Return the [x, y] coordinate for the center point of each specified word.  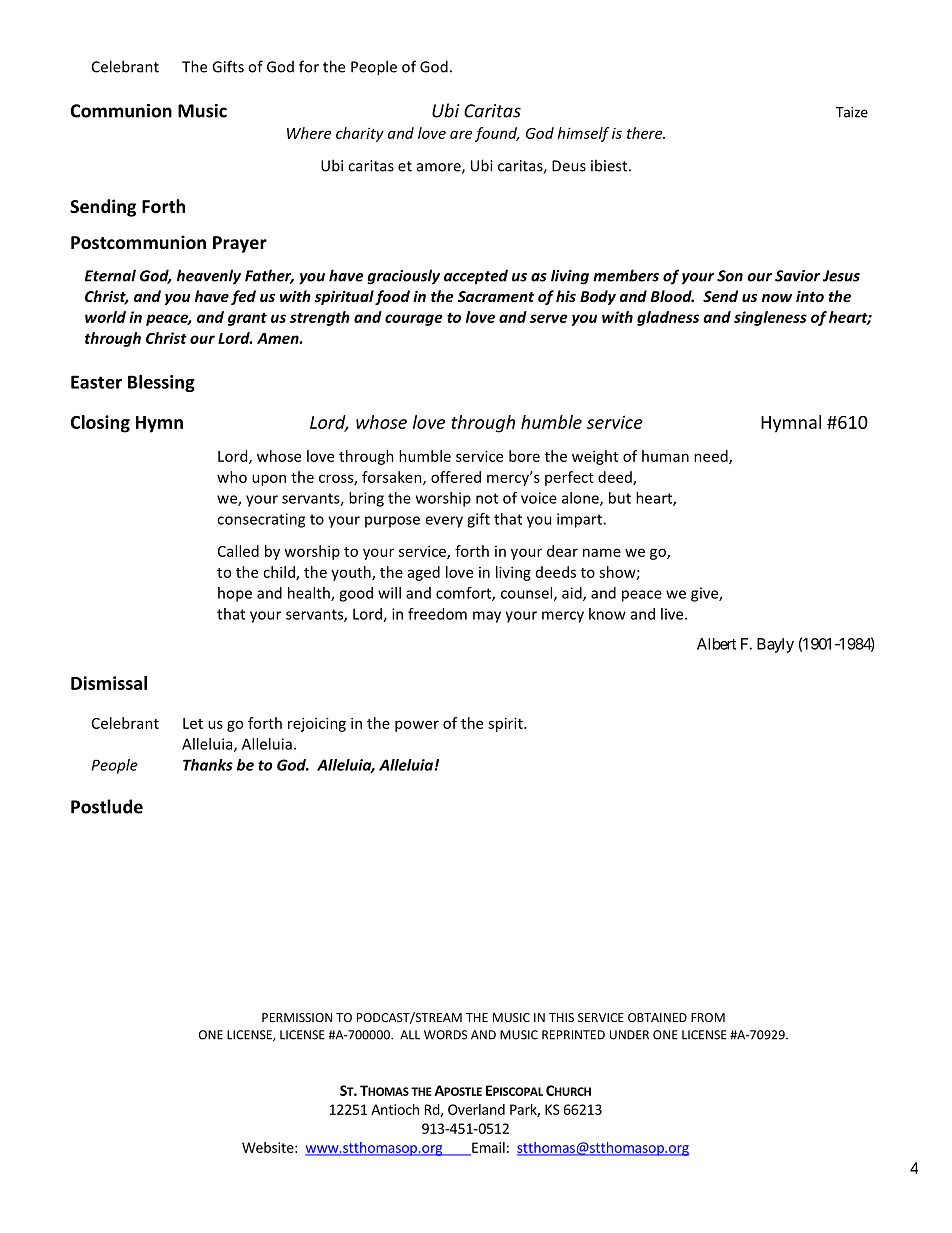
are [461, 134]
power [417, 726]
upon [269, 480]
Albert [716, 644]
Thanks [208, 765]
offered [456, 477]
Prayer [240, 244]
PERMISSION [297, 1017]
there [646, 133]
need [712, 457]
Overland [476, 1109]
